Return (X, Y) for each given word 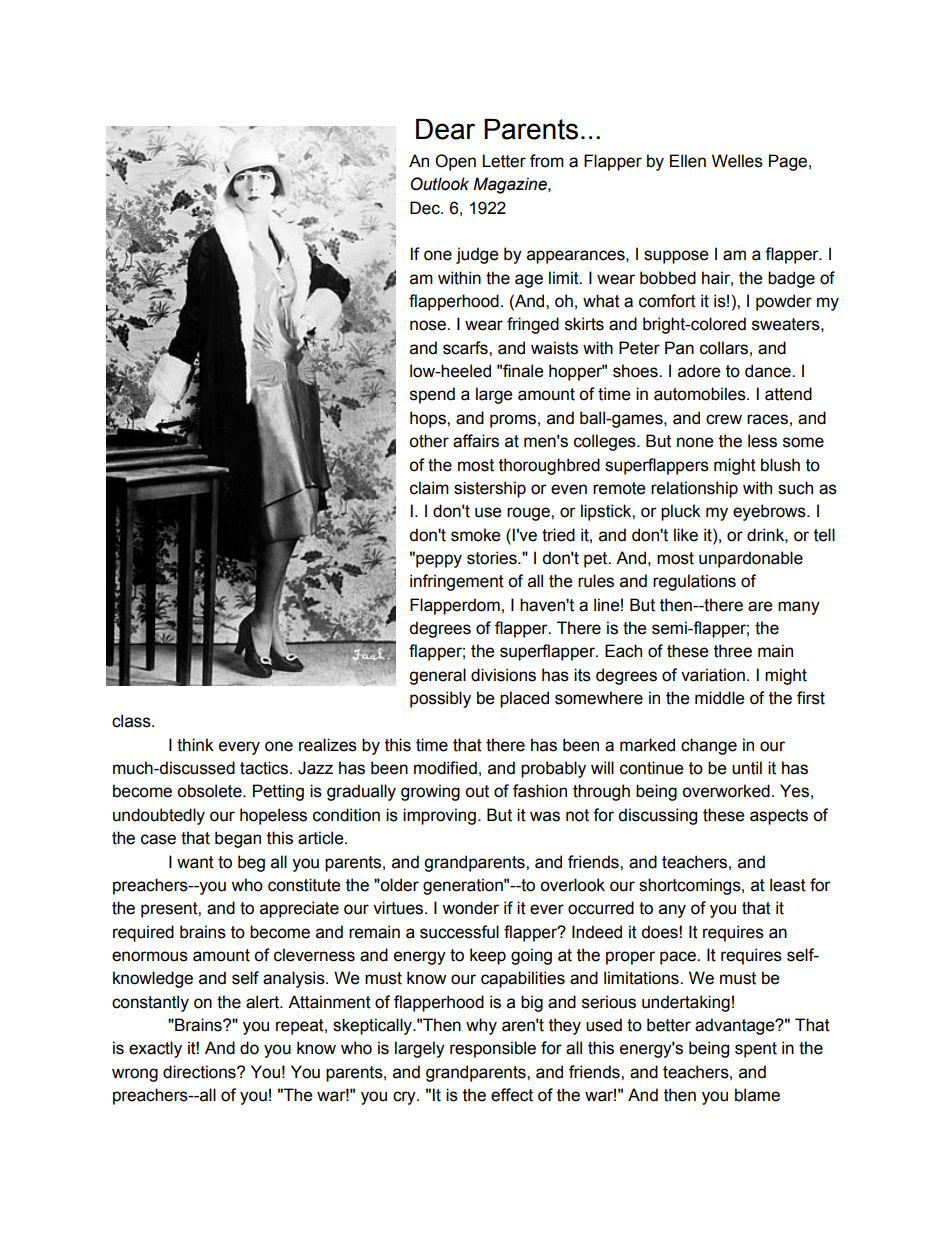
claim (429, 488)
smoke (475, 535)
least (788, 885)
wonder (470, 908)
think (195, 745)
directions (200, 1072)
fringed (533, 325)
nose (429, 325)
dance (769, 371)
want (195, 862)
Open (455, 162)
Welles (737, 161)
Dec (426, 208)
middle (719, 698)
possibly (440, 699)
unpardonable (751, 559)
